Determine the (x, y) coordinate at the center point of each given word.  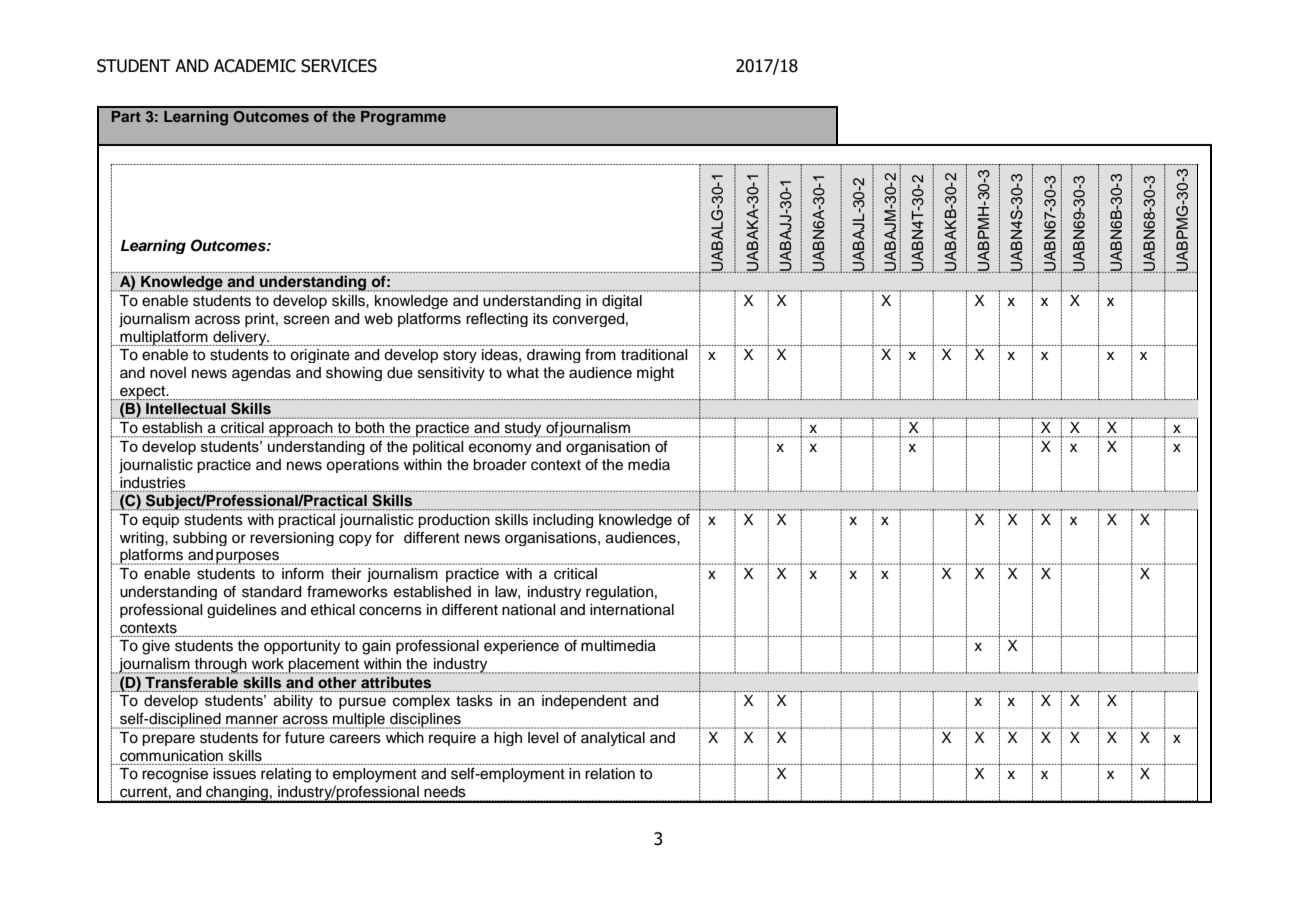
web (378, 319)
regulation (619, 593)
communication (171, 756)
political (438, 448)
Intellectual (185, 408)
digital (622, 302)
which (405, 737)
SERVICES (339, 66)
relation (610, 774)
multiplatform (164, 338)
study (523, 430)
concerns (390, 611)
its (540, 319)
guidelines (242, 611)
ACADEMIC (255, 66)
